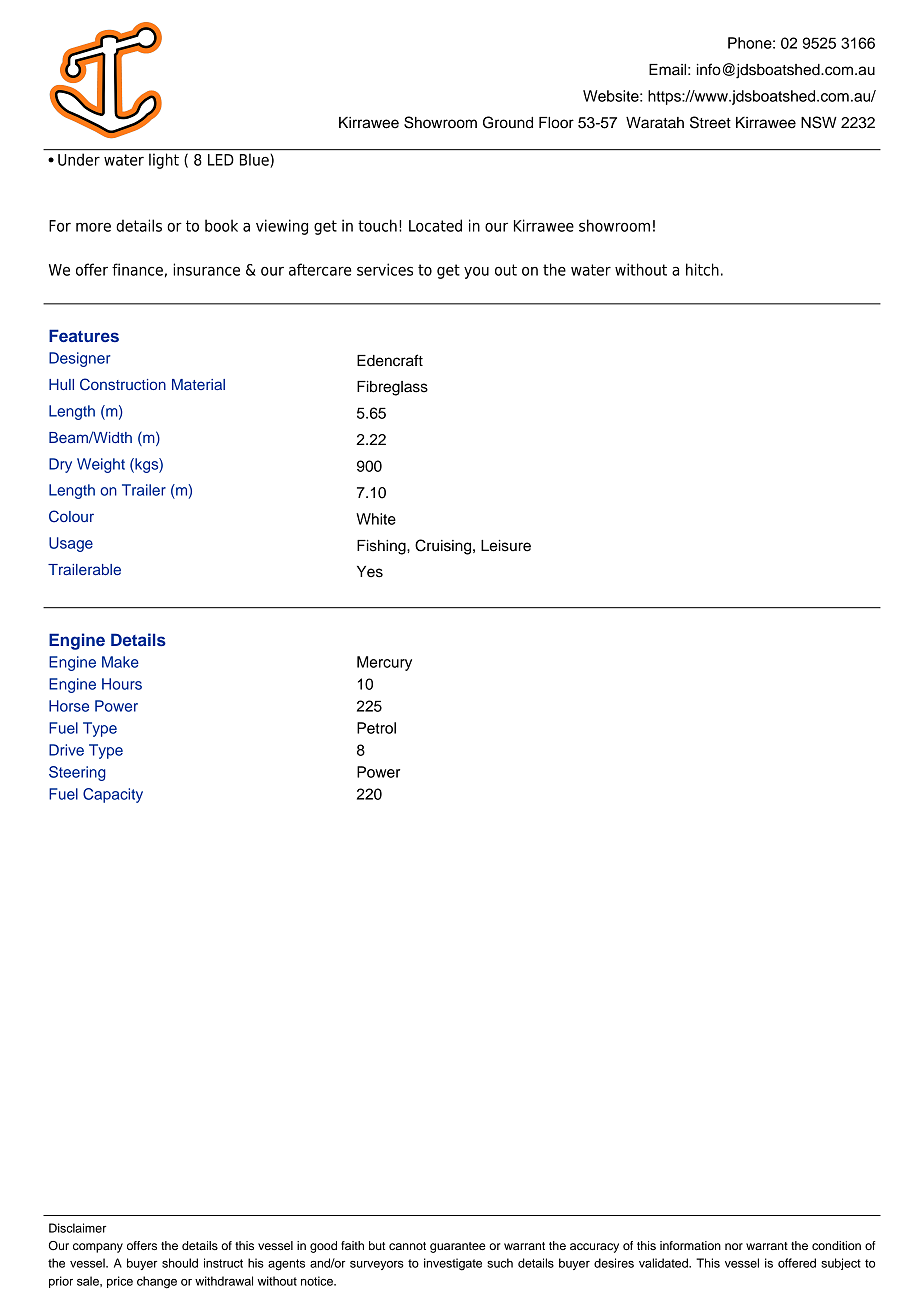 This screenshot has width=924, height=1308. I want to click on Capacity, so click(113, 795).
